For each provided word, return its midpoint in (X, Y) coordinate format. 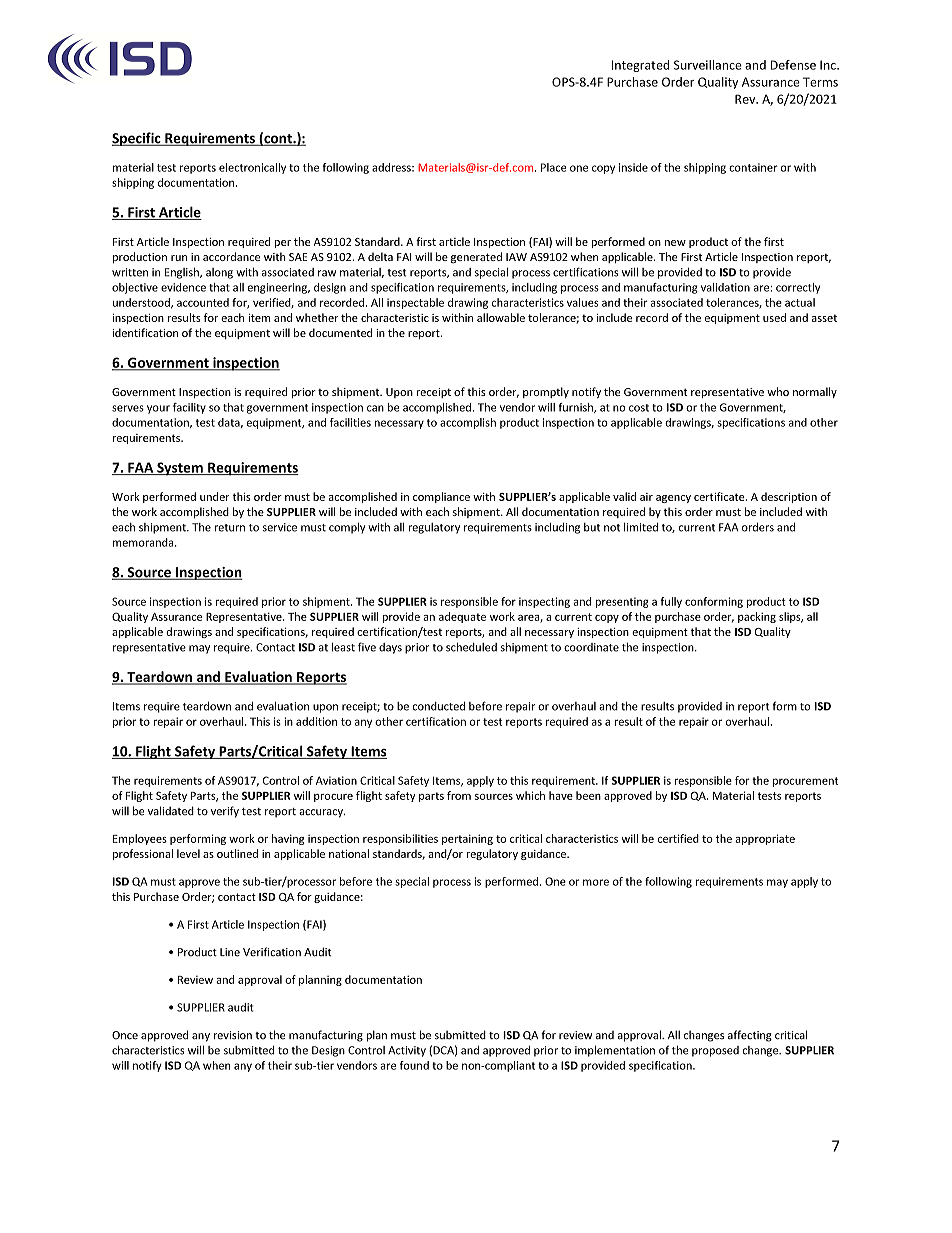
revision (233, 1035)
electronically (252, 168)
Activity (407, 1051)
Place (553, 167)
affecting (750, 1036)
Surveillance (708, 65)
